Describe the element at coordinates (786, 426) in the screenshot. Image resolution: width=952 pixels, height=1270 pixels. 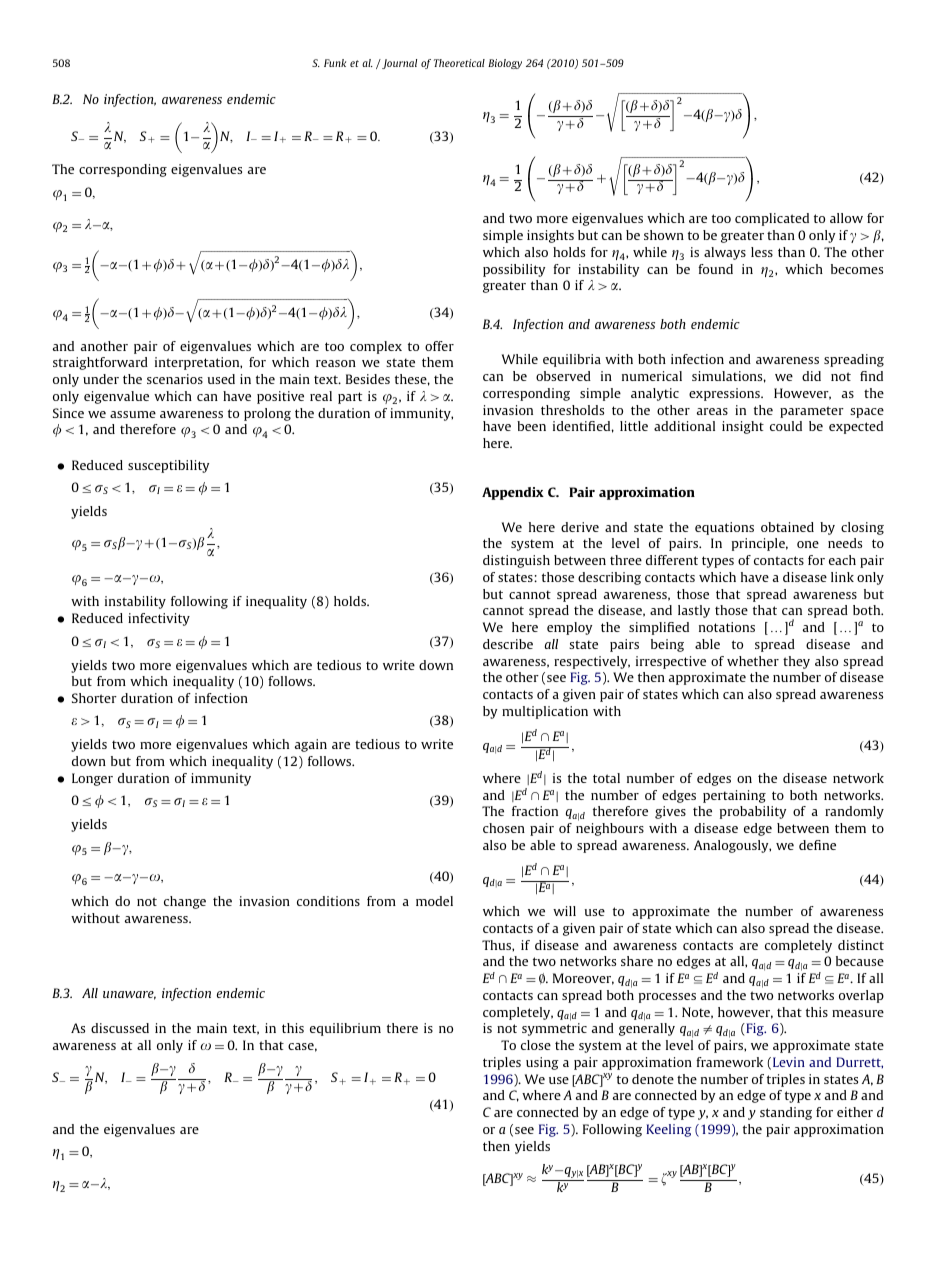
I see `could` at that location.
